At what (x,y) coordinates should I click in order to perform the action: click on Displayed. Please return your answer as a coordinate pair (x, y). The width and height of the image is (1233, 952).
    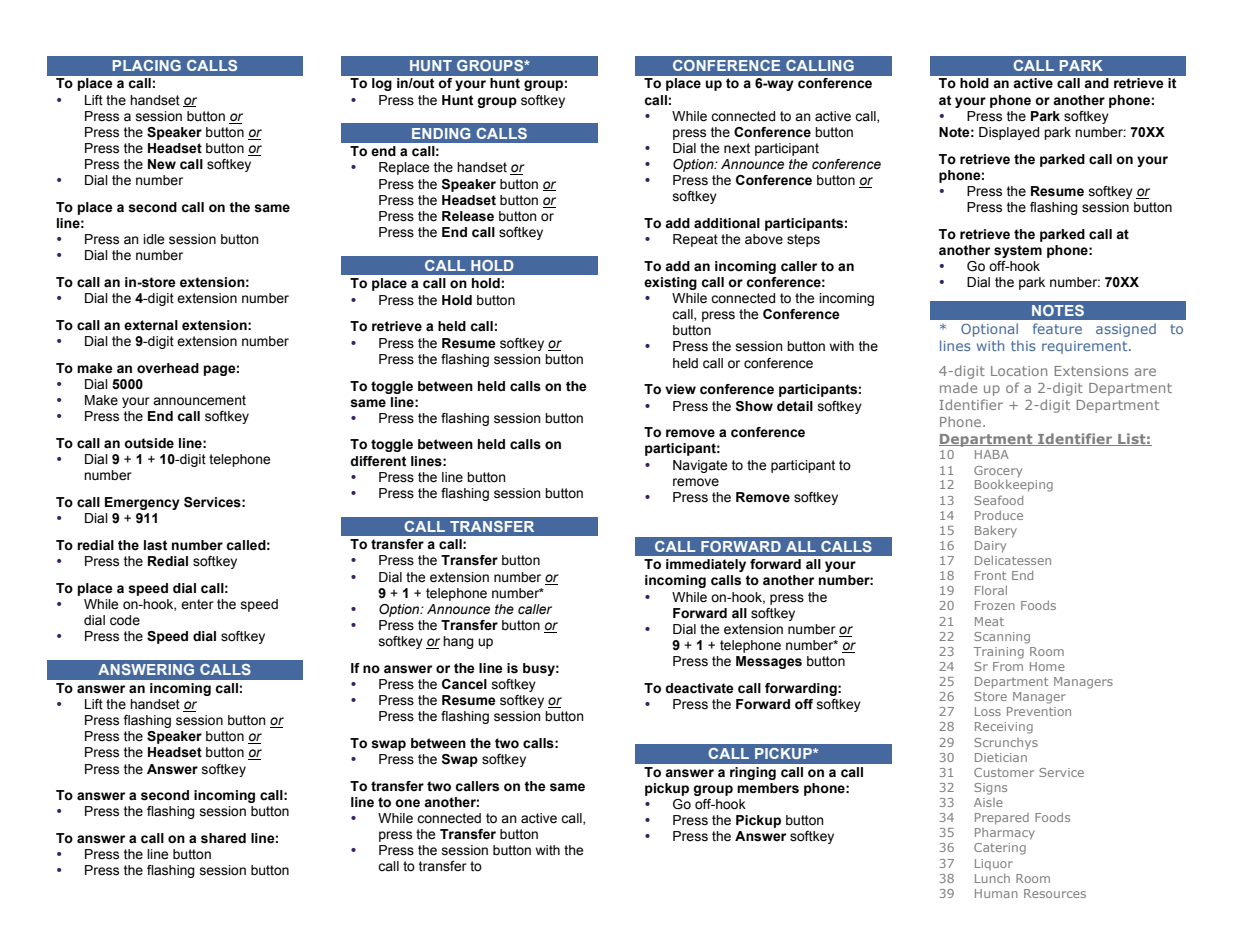
    Looking at the image, I should click on (1009, 133).
